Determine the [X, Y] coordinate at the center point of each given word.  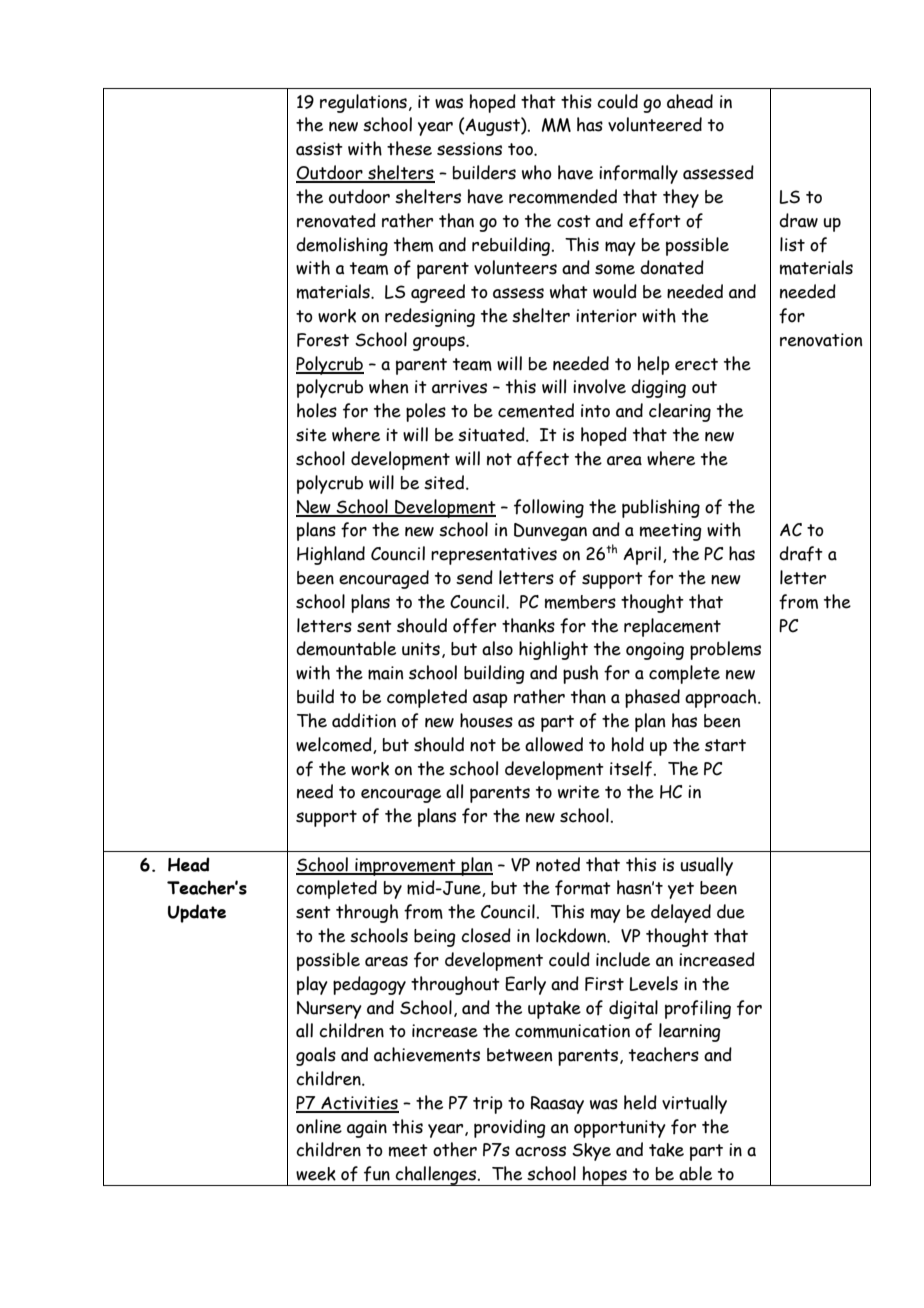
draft [801, 554]
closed [486, 935]
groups [440, 343]
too [521, 149]
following [549, 508]
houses [486, 720]
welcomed [335, 745]
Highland [331, 555]
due [731, 911]
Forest [323, 340]
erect [696, 364]
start [725, 745]
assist [319, 149]
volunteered [655, 124]
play [312, 985]
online [319, 1126]
